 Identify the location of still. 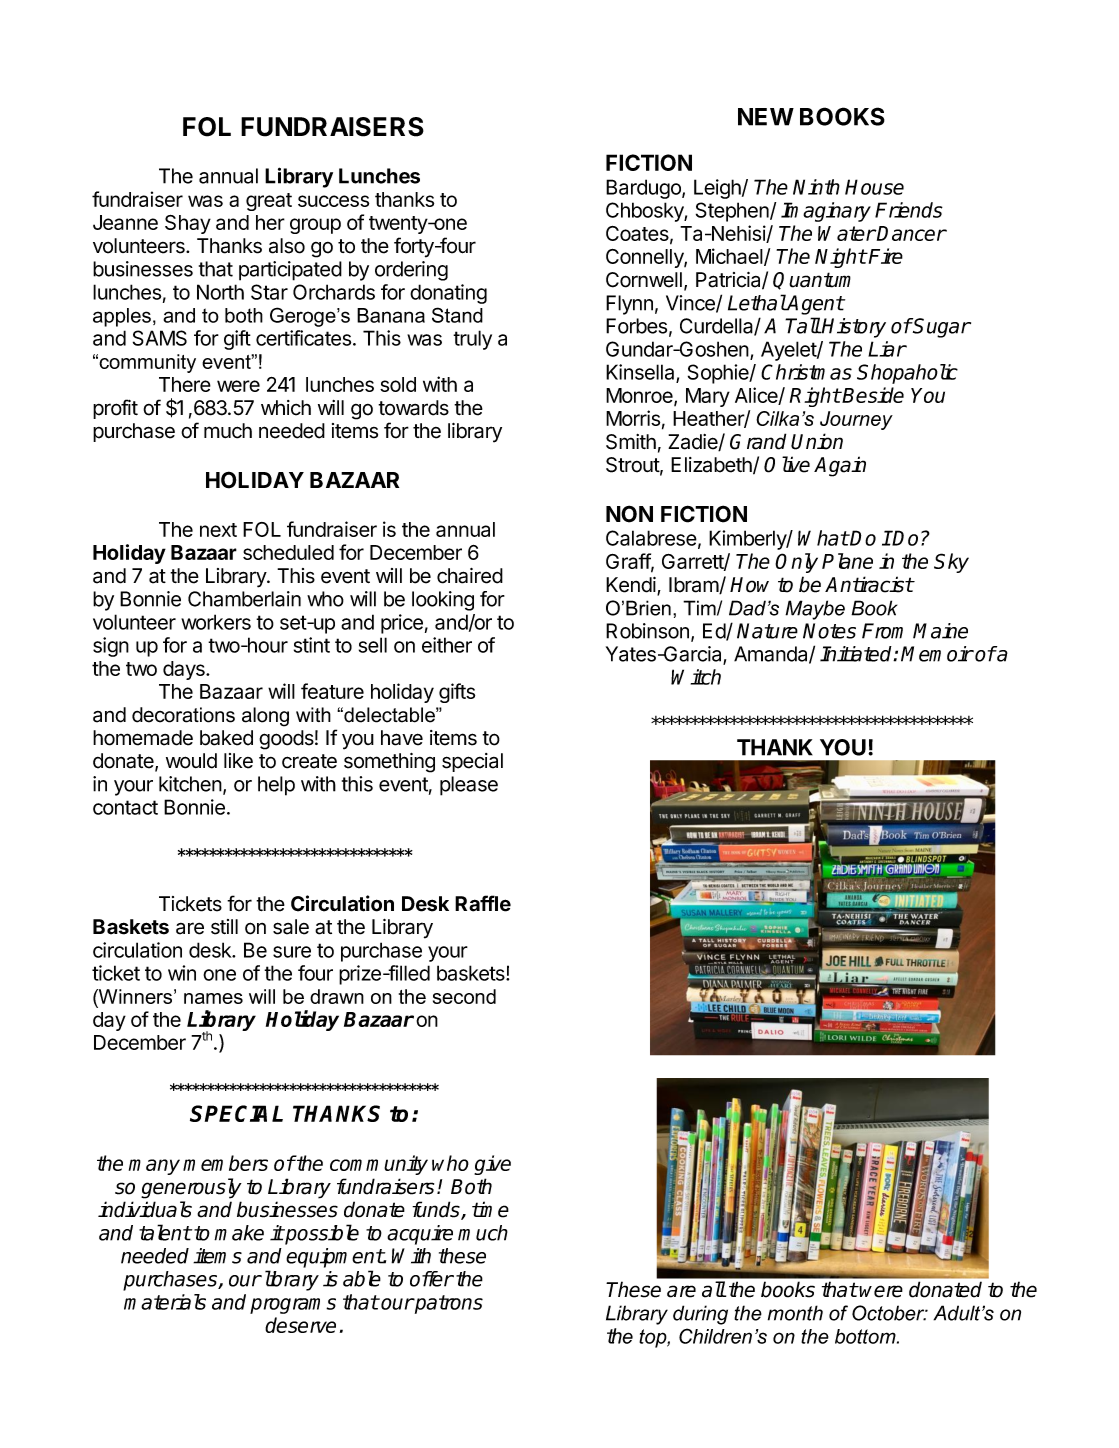
(224, 927).
